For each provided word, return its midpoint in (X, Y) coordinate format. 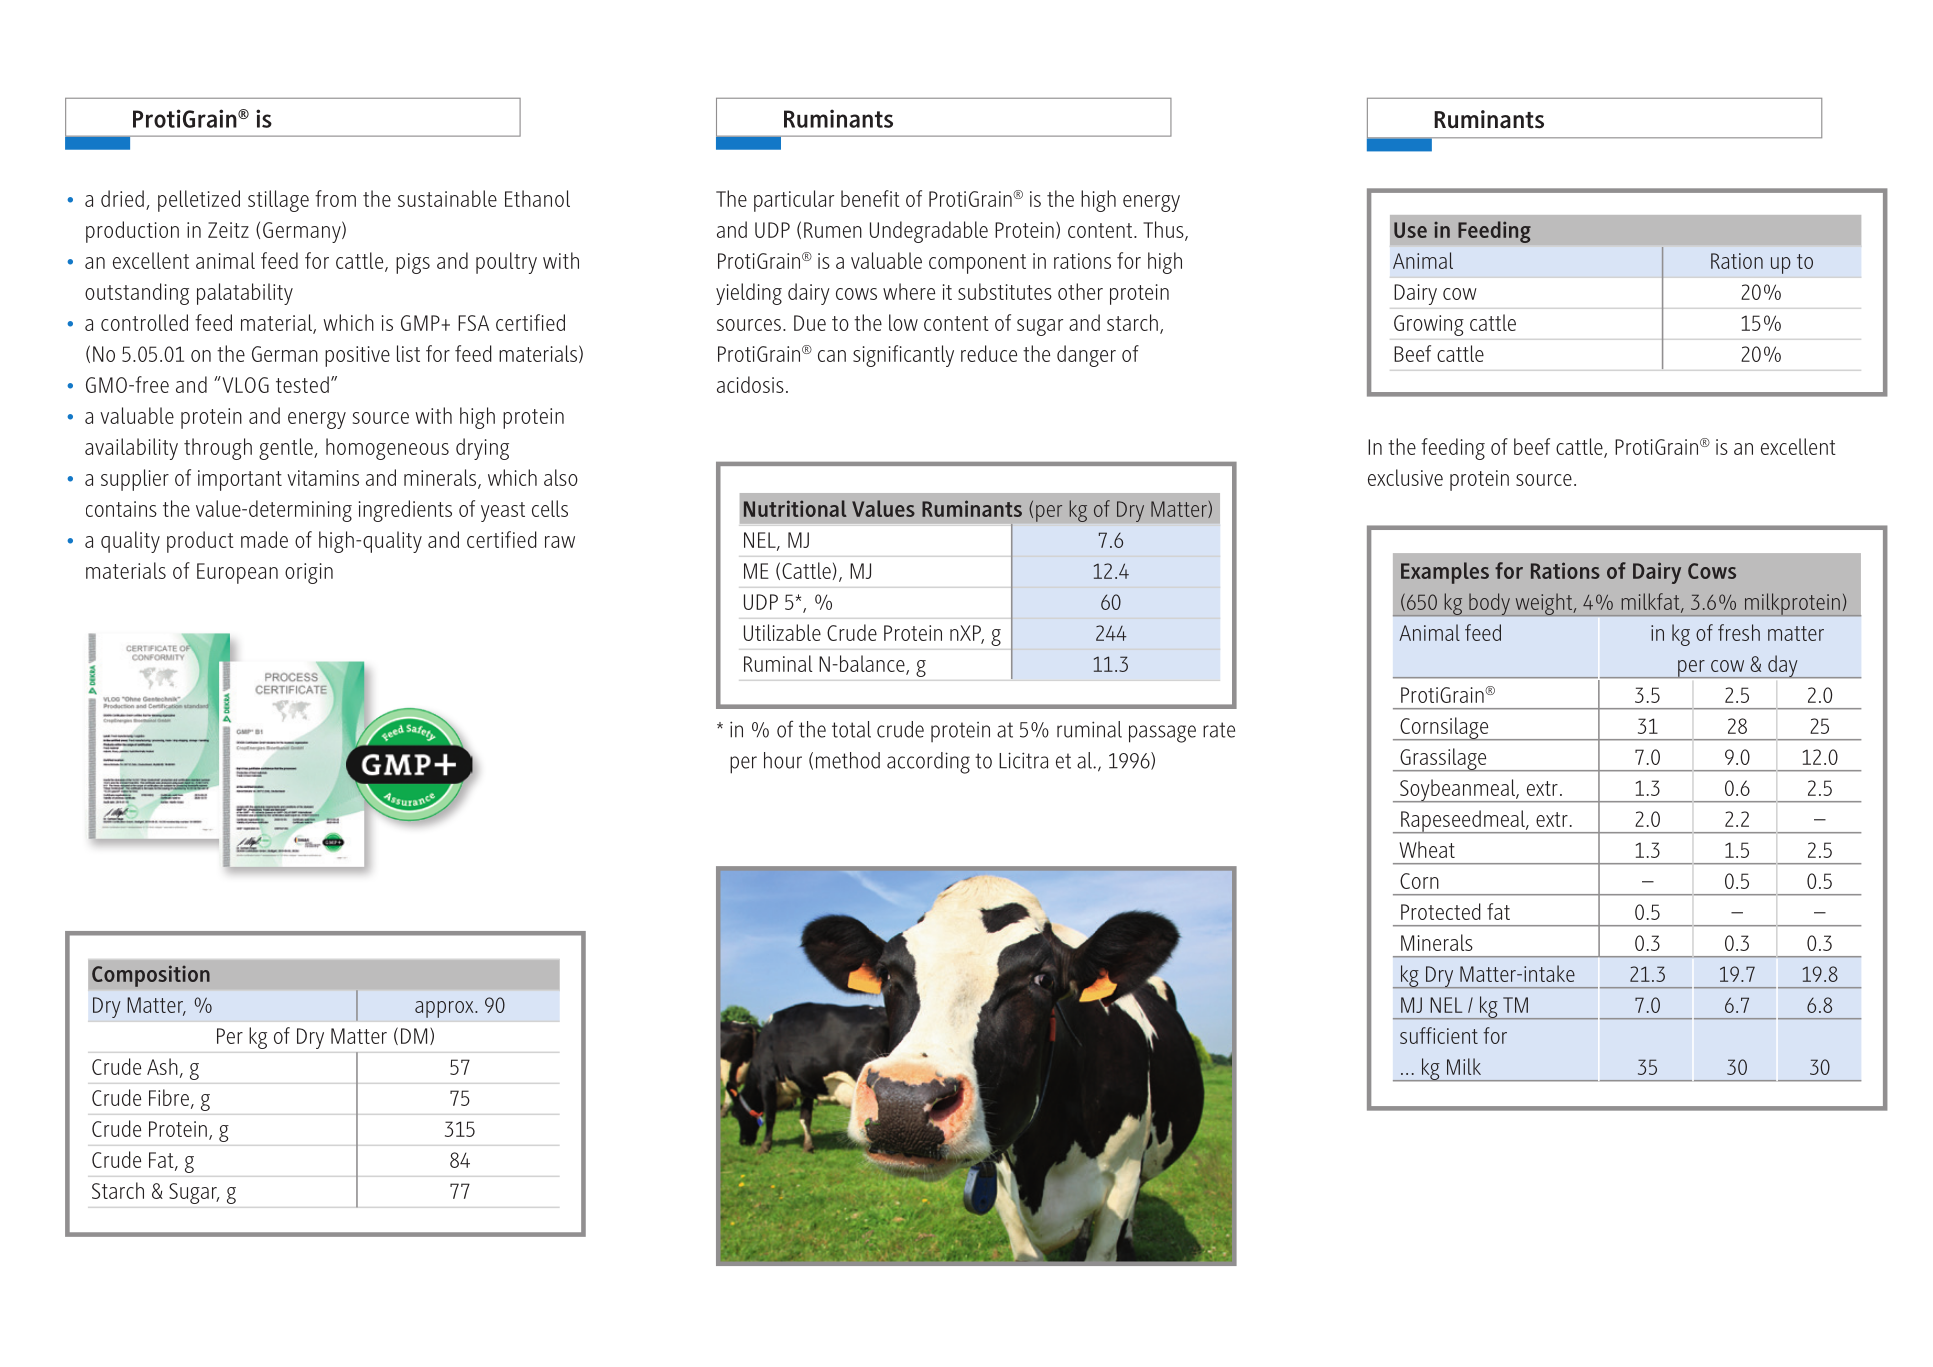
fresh (1739, 632)
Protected (1441, 911)
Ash (162, 1066)
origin (309, 573)
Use (1410, 230)
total (851, 729)
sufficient (1439, 1035)
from (335, 198)
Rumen (833, 230)
